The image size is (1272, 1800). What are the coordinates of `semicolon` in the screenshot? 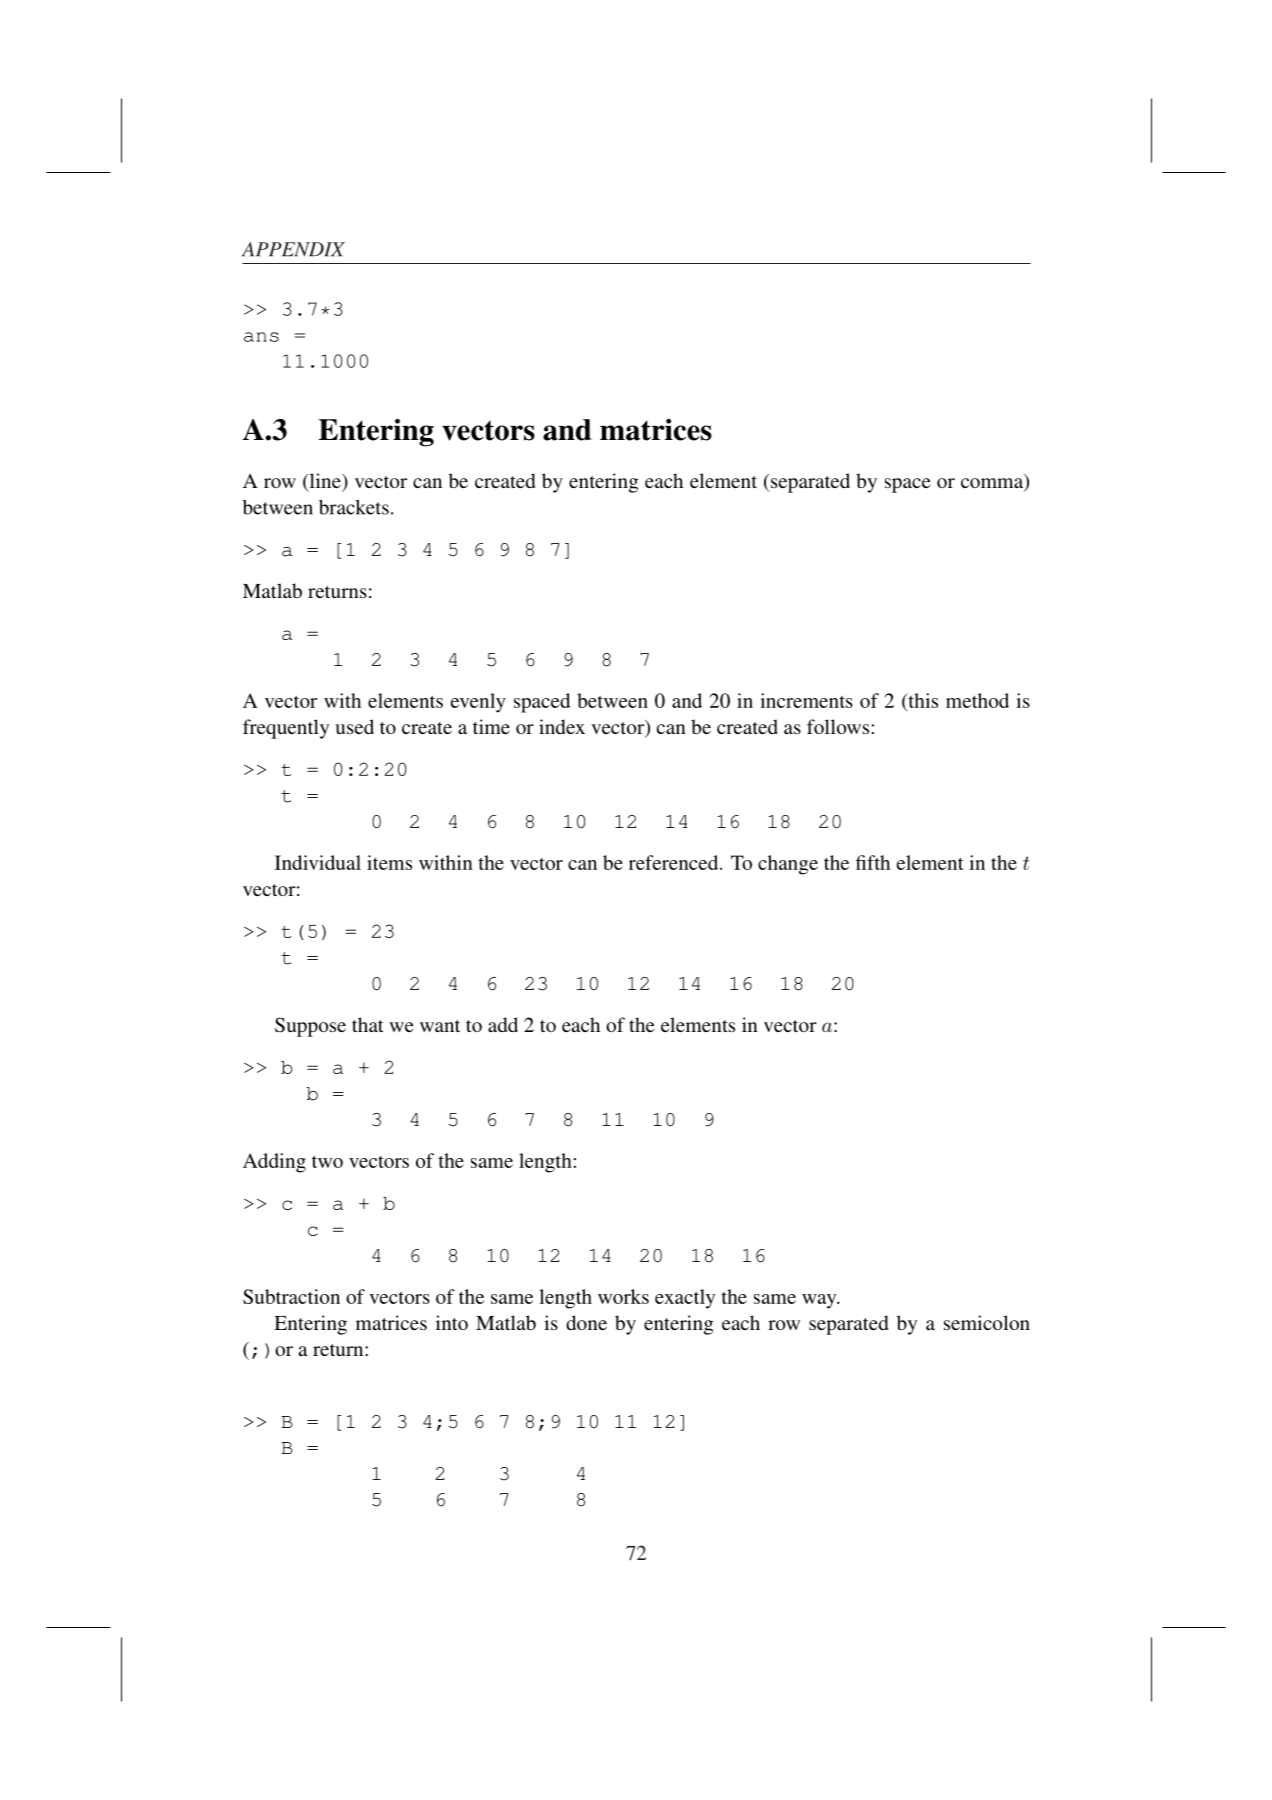 It's located at (987, 1322).
